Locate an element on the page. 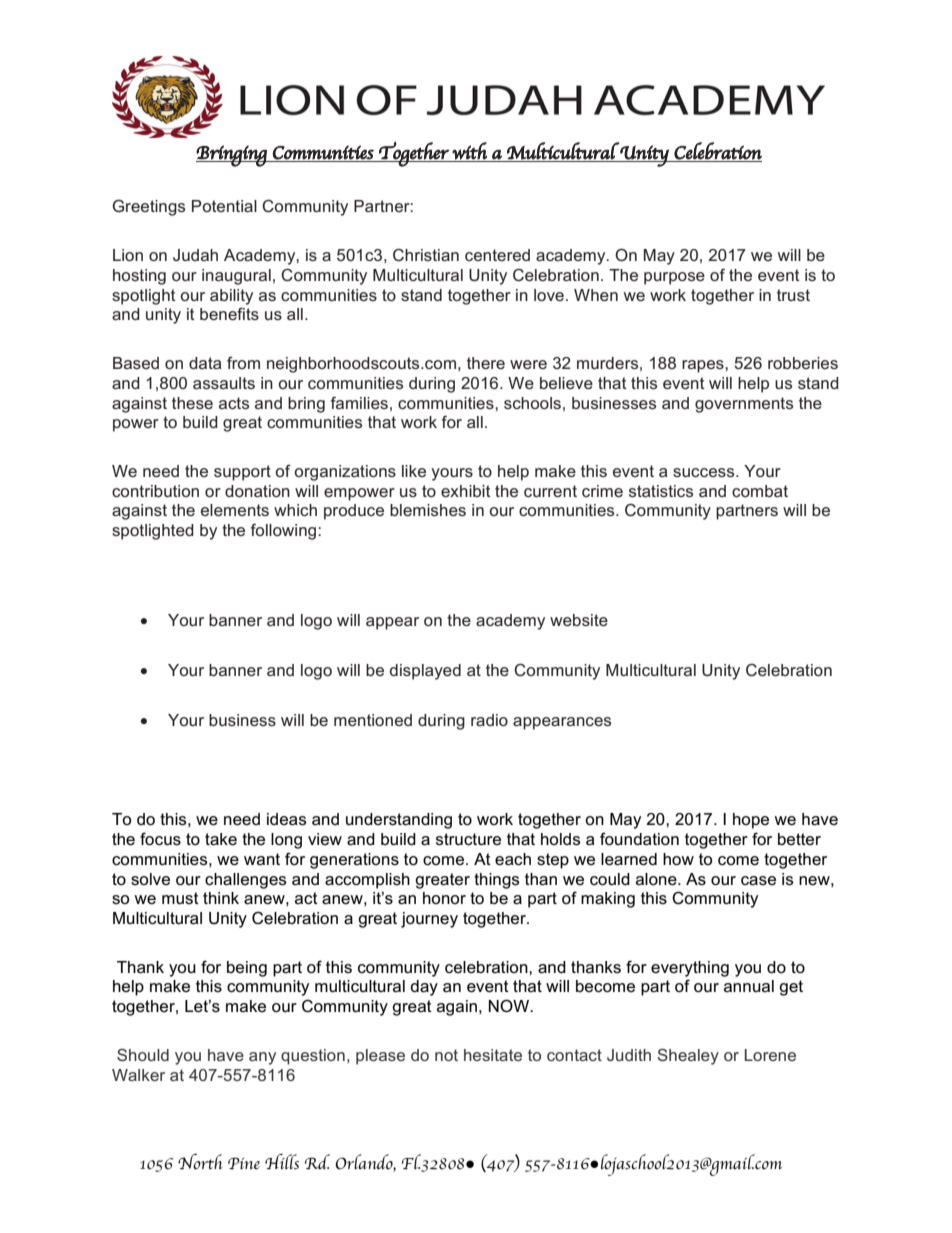 This image has width=952, height=1233. Judith is located at coordinates (629, 1055).
